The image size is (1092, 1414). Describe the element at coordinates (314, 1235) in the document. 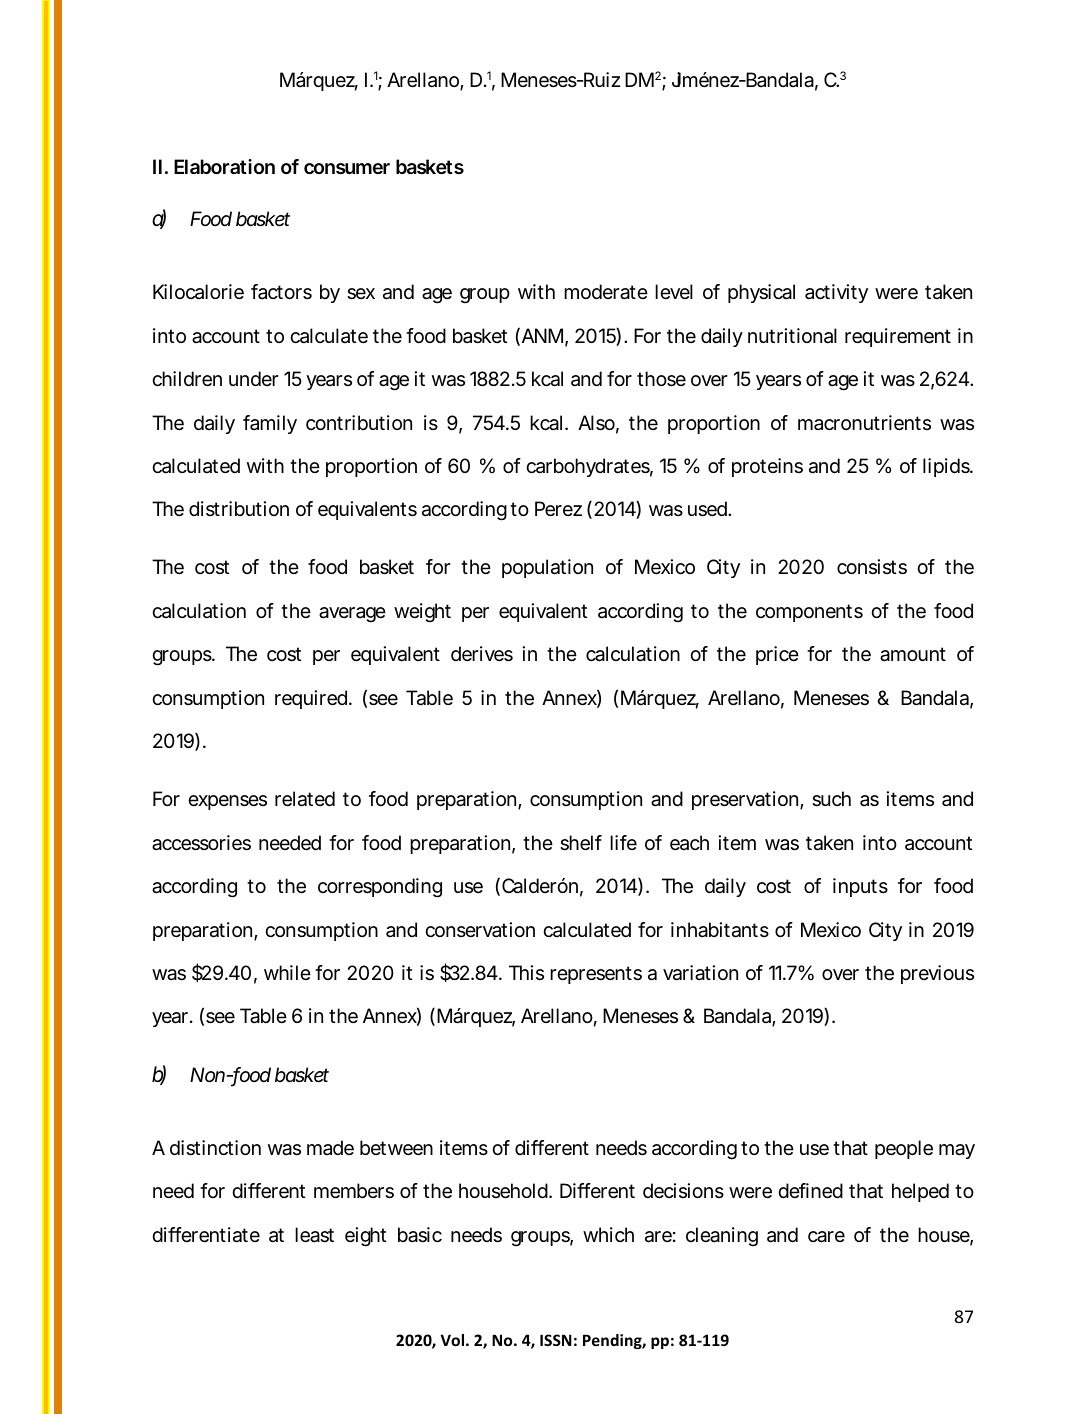

I see `least` at that location.
